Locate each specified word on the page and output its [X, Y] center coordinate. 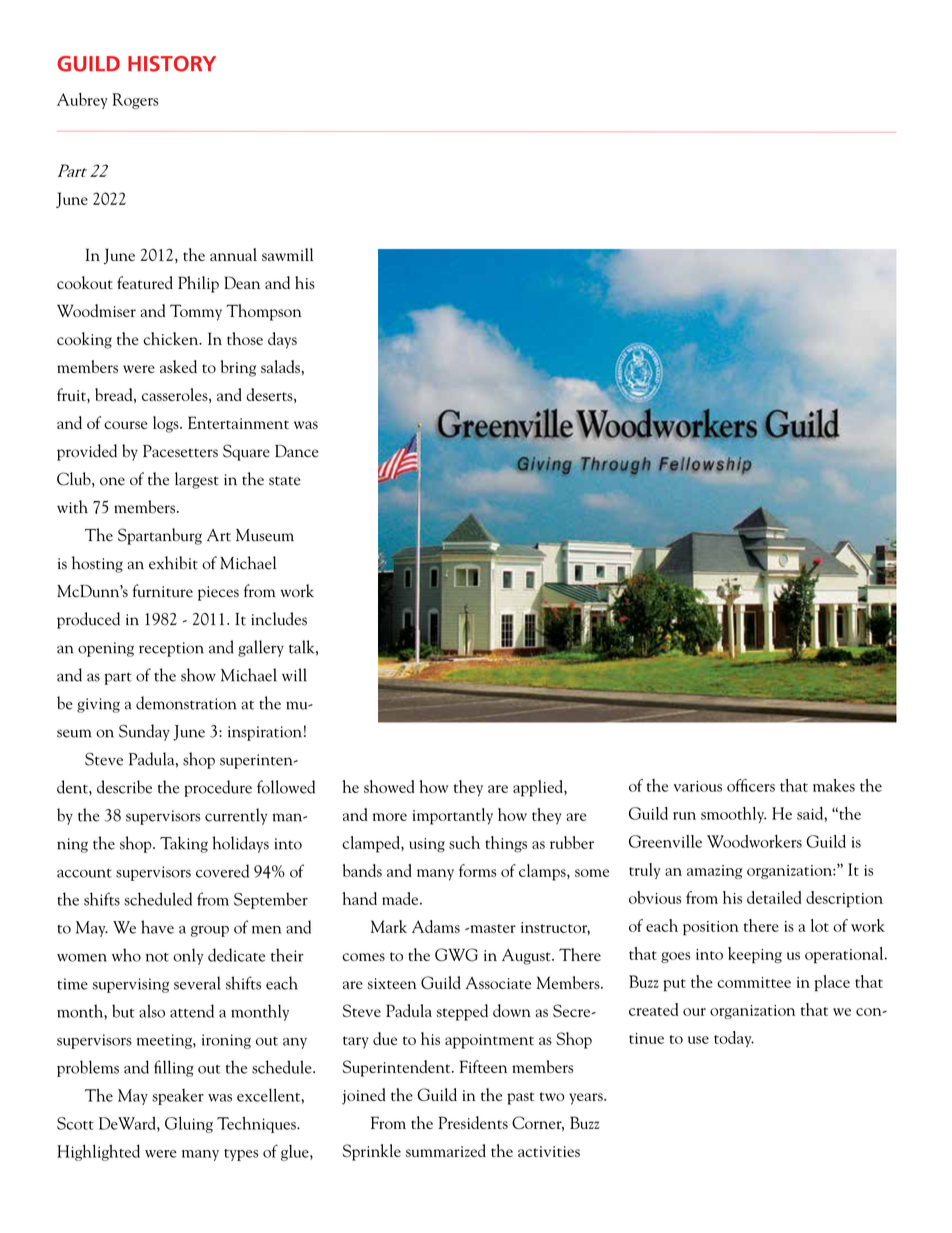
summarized [446, 1150]
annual [233, 254]
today [734, 1039]
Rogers [135, 101]
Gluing [189, 1124]
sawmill [287, 254]
